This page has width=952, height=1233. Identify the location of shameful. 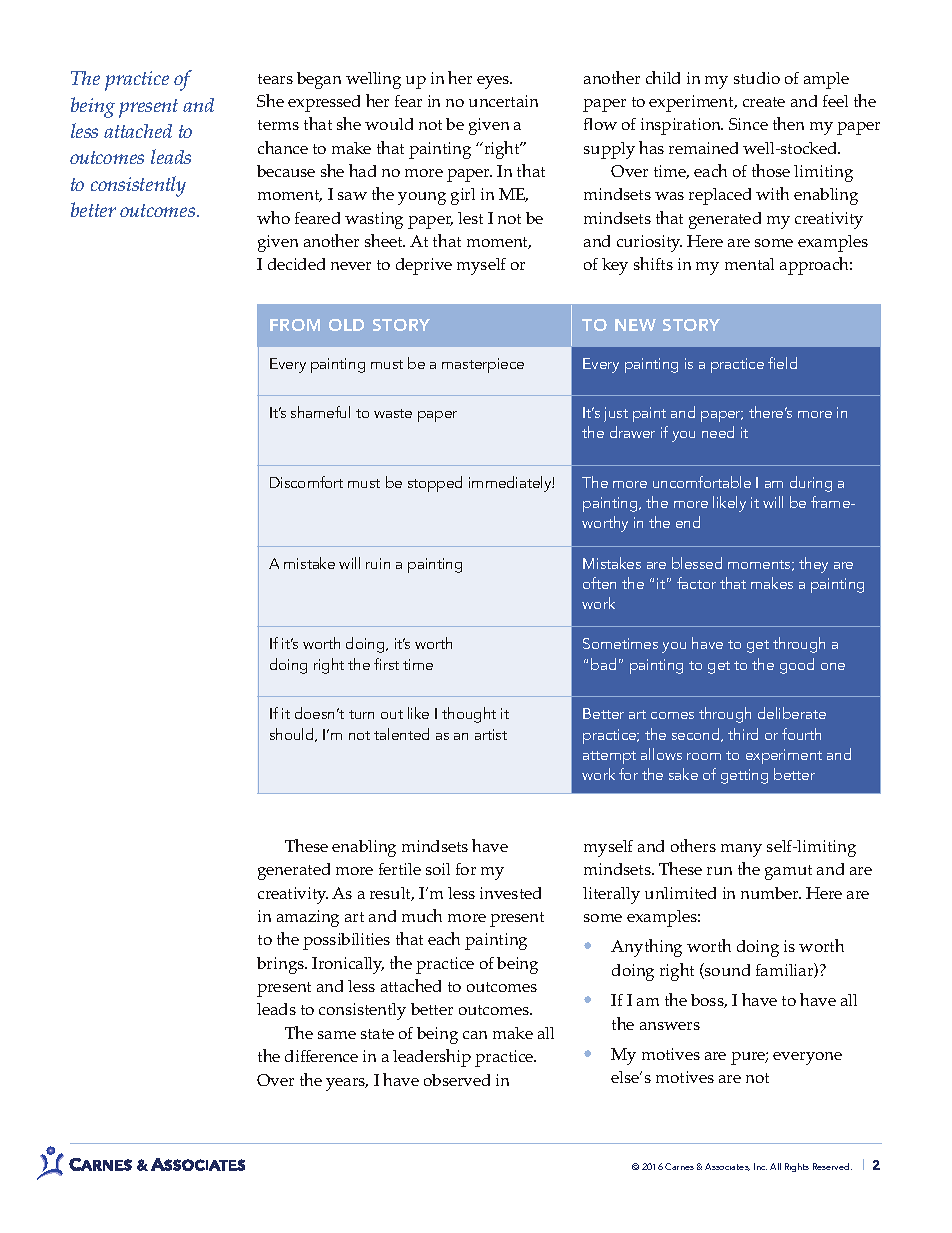
(320, 412).
